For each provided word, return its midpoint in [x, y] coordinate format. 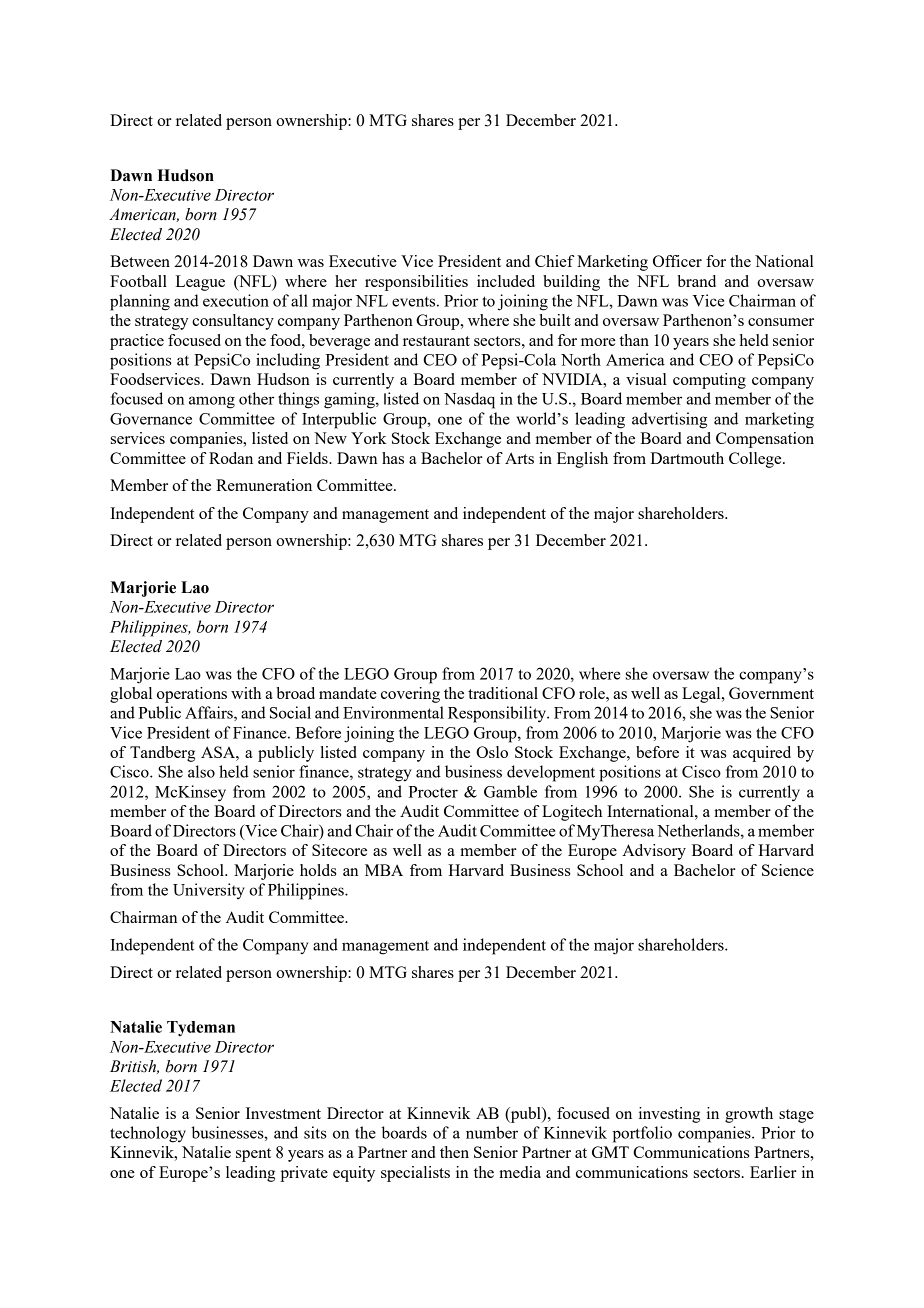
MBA [384, 870]
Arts [519, 458]
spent [253, 1155]
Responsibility [498, 714]
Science [788, 870]
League [200, 283]
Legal [702, 695]
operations [192, 695]
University [209, 891]
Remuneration [264, 485]
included [506, 281]
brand [696, 281]
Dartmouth [687, 458]
